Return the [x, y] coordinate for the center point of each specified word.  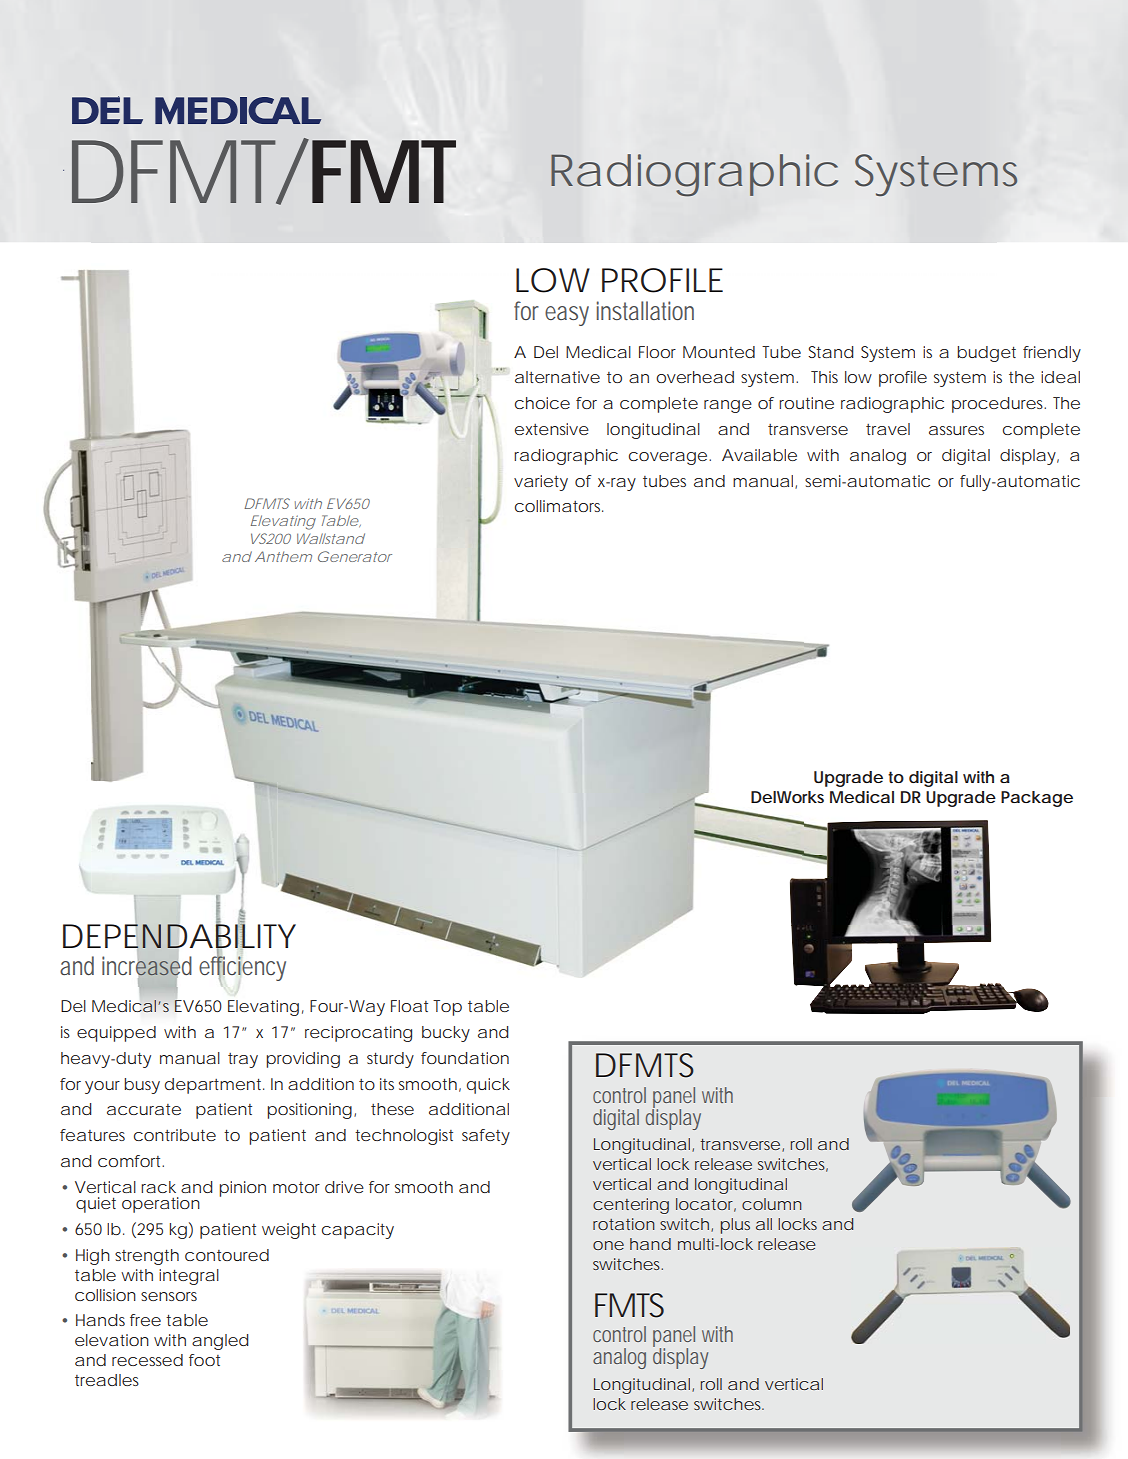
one [608, 1245]
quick [488, 1086]
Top [447, 1008]
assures [956, 430]
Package [1037, 799]
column [772, 1204]
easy [567, 316]
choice [542, 403]
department [214, 1086]
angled [220, 1342]
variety [541, 483]
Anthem [283, 556]
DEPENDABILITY [179, 936]
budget [986, 354]
